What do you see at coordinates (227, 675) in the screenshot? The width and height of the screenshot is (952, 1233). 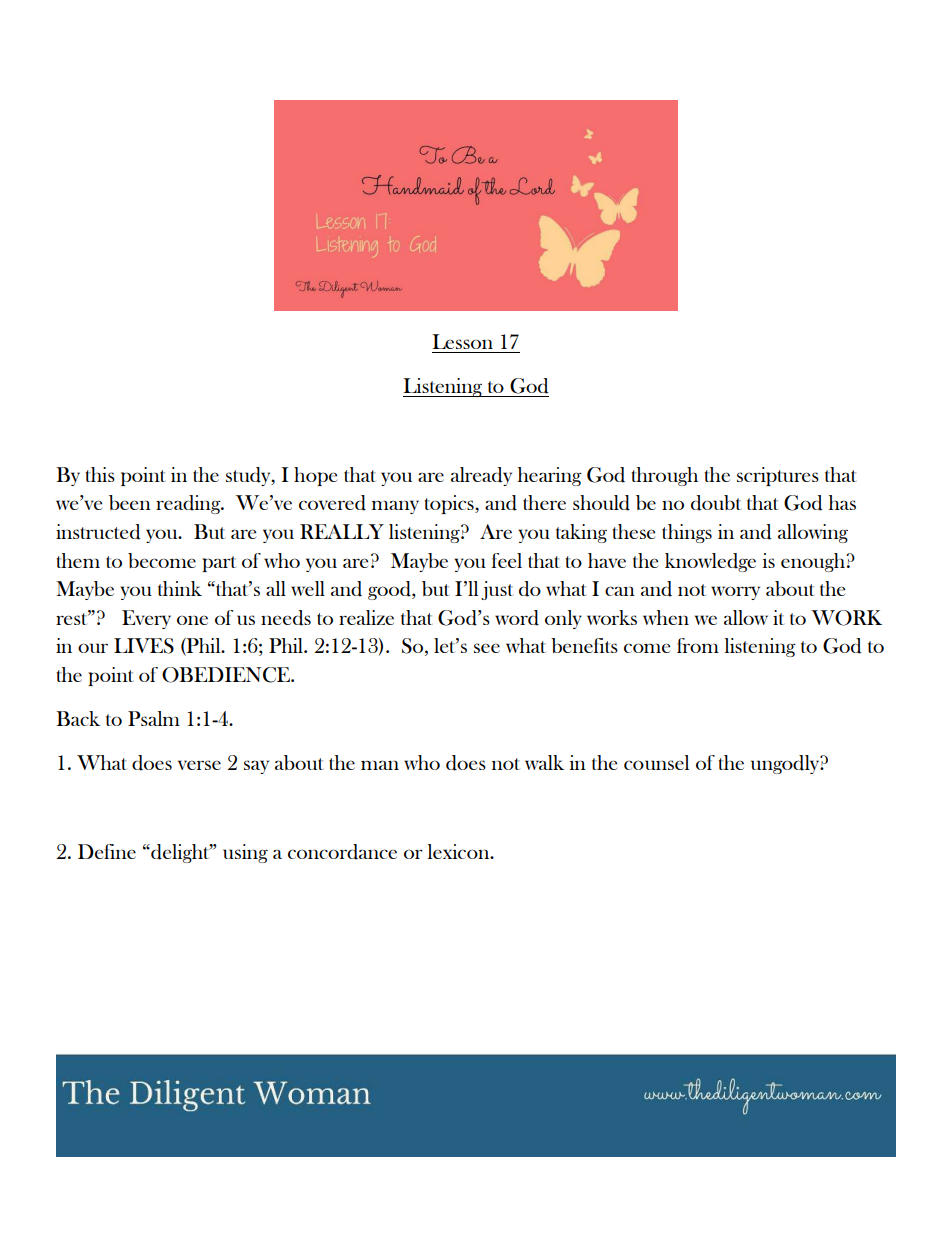 I see `OBEDIENCE` at bounding box center [227, 675].
